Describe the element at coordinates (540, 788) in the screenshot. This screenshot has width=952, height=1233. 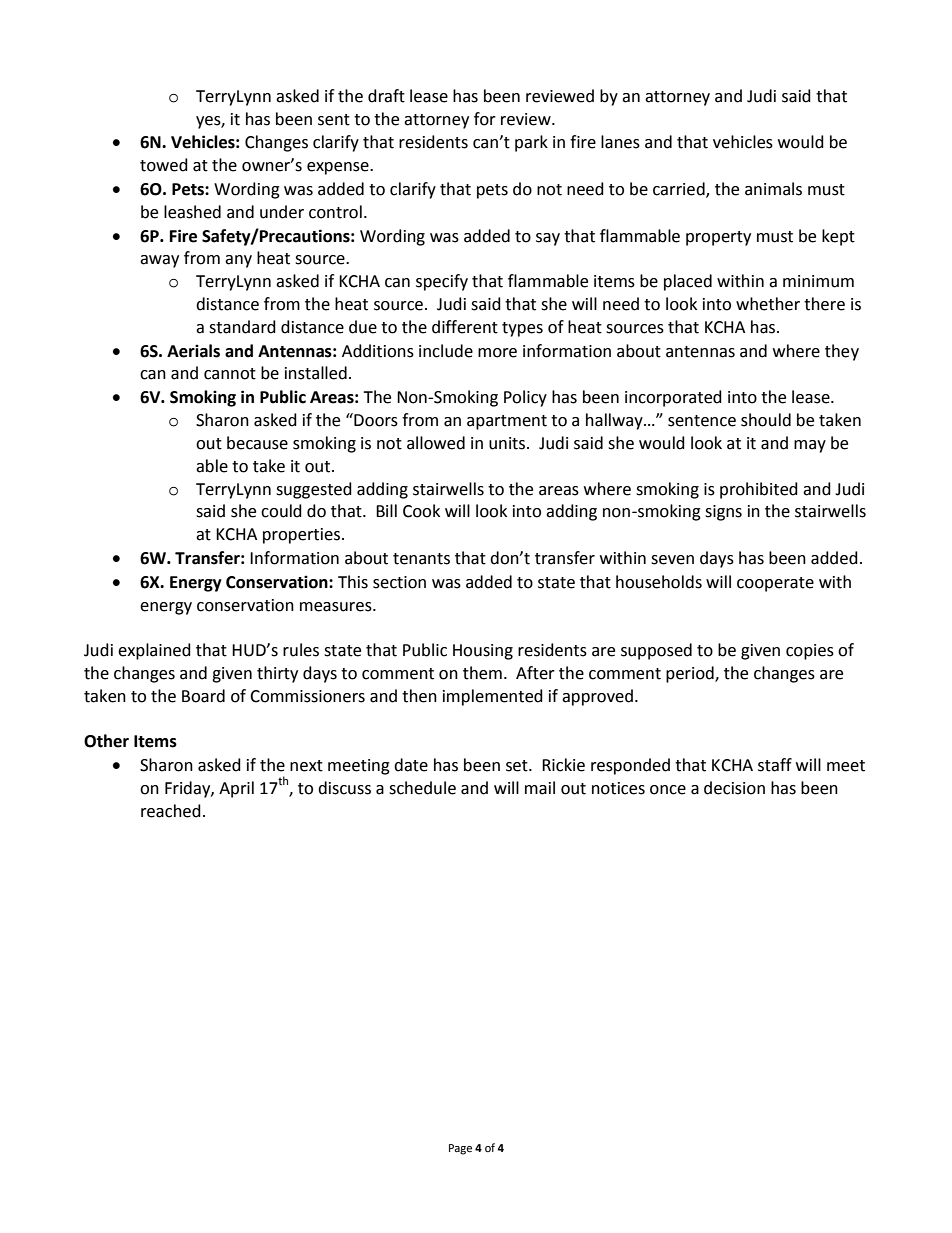
I see `mail` at that location.
